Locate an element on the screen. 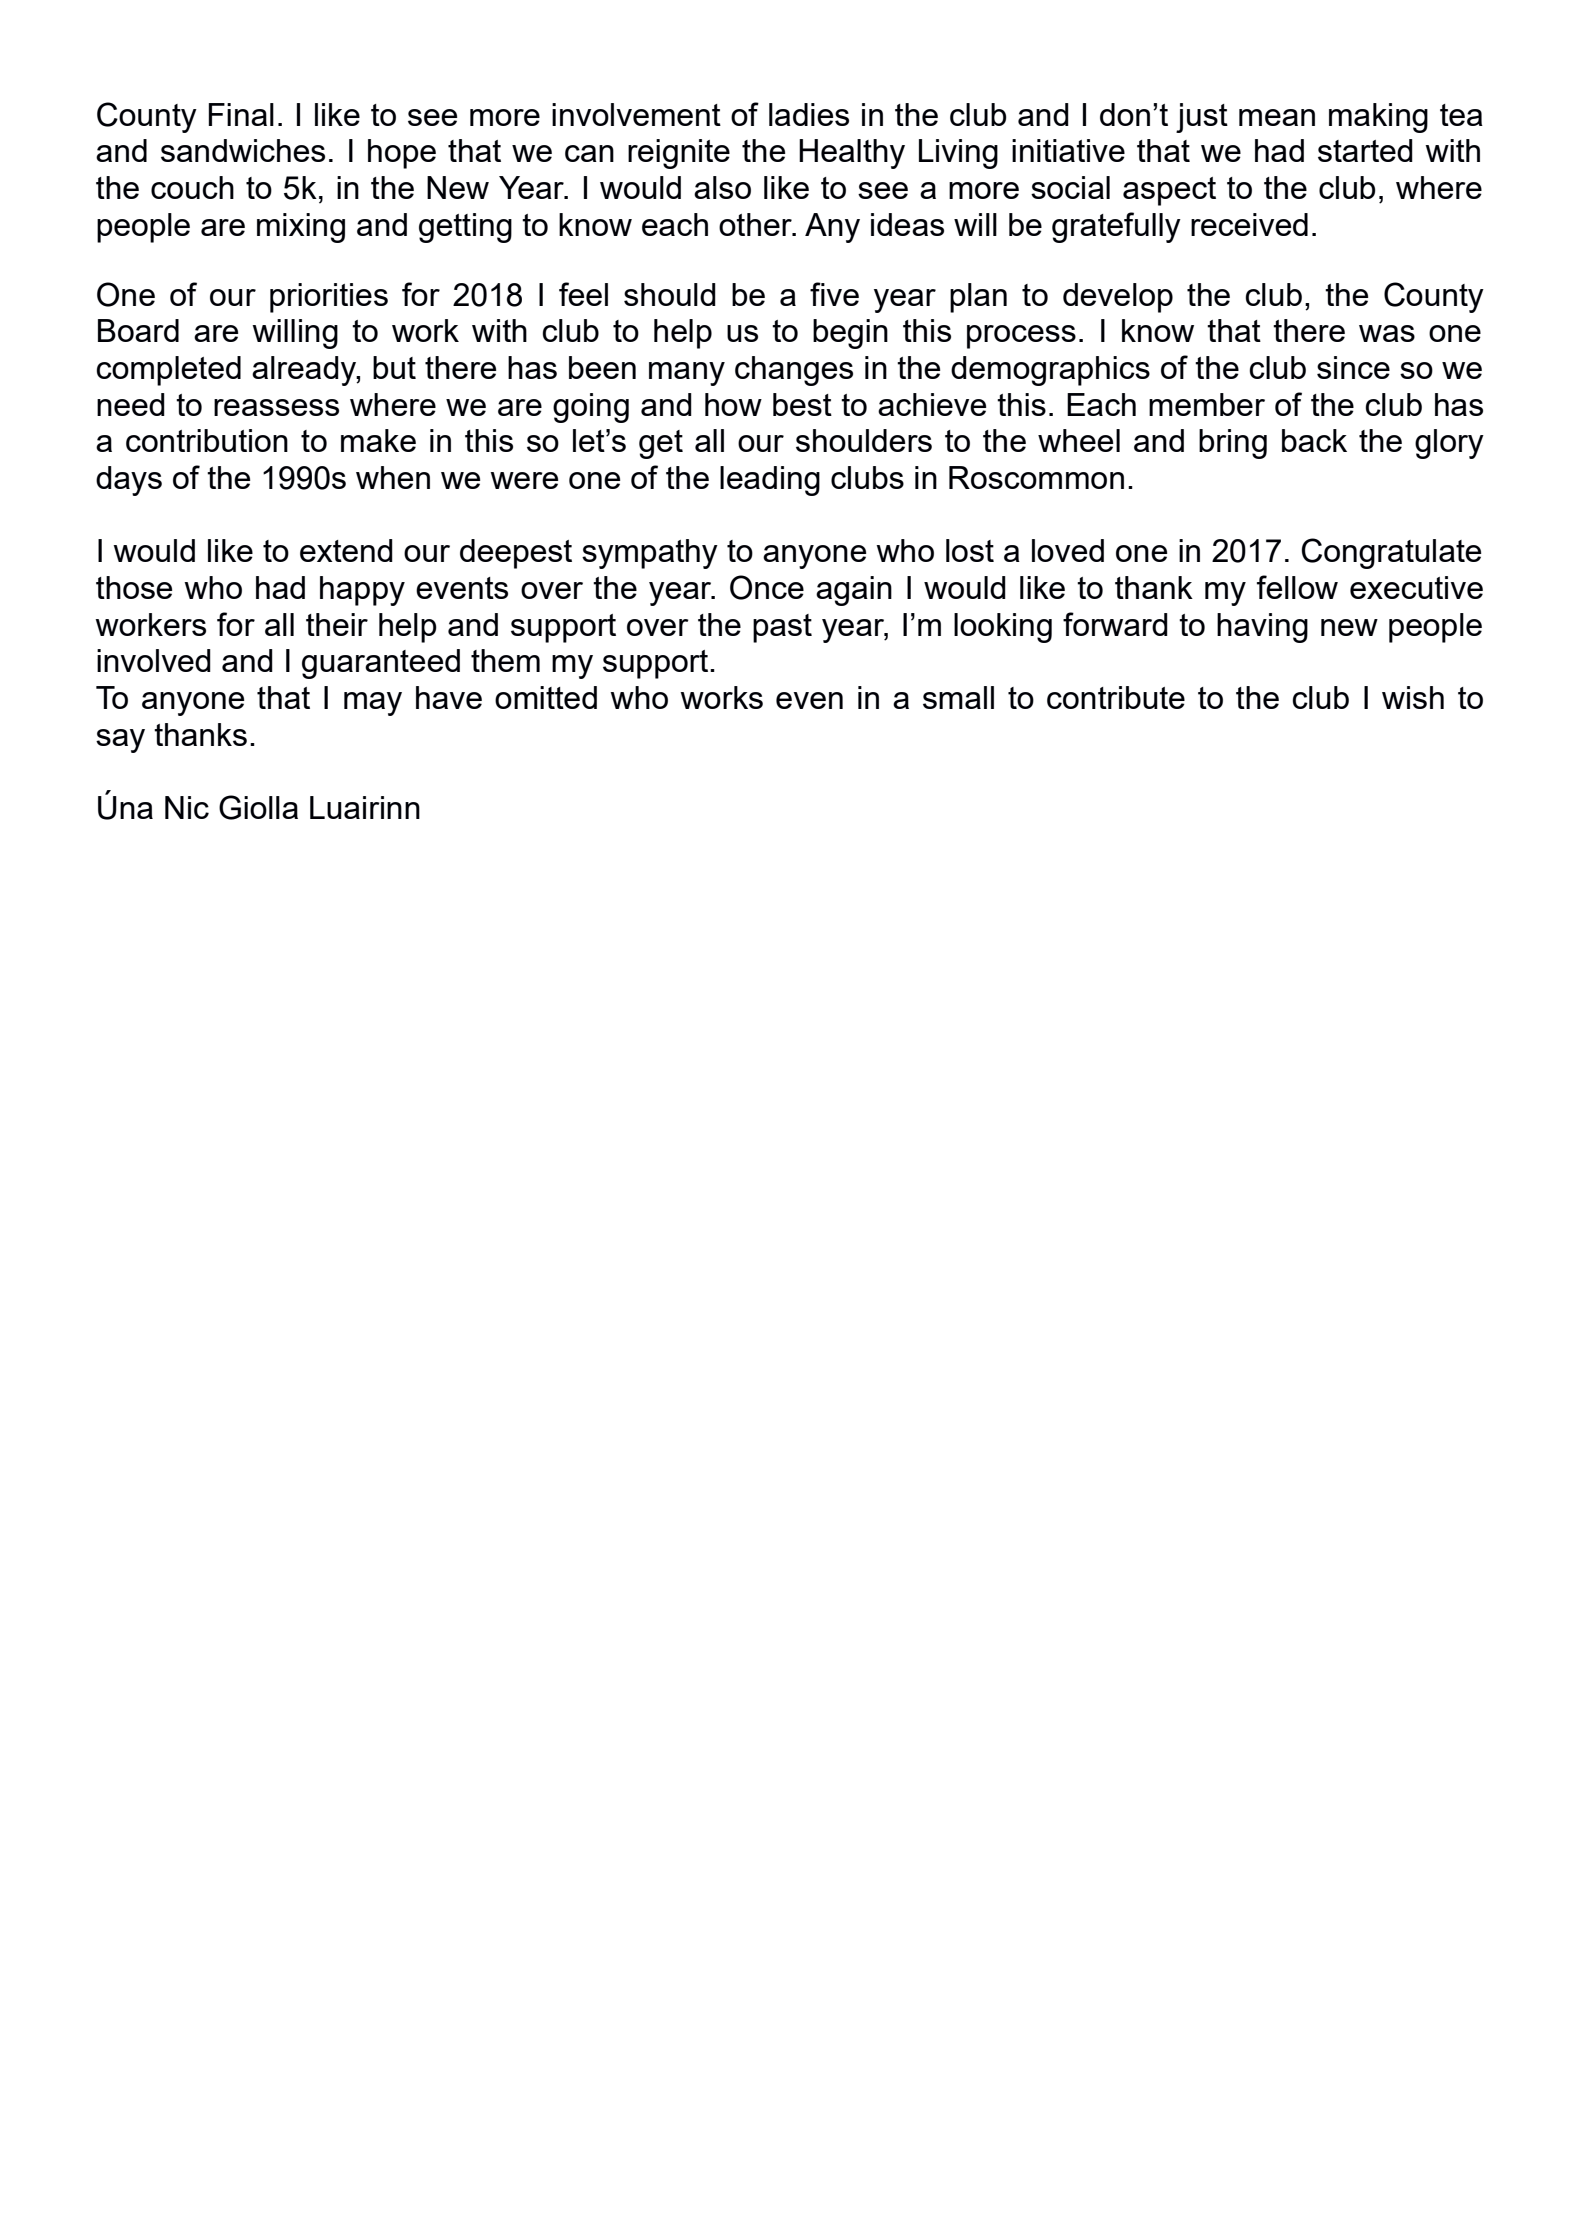 The width and height of the screenshot is (1581, 2237). extend is located at coordinates (346, 550).
